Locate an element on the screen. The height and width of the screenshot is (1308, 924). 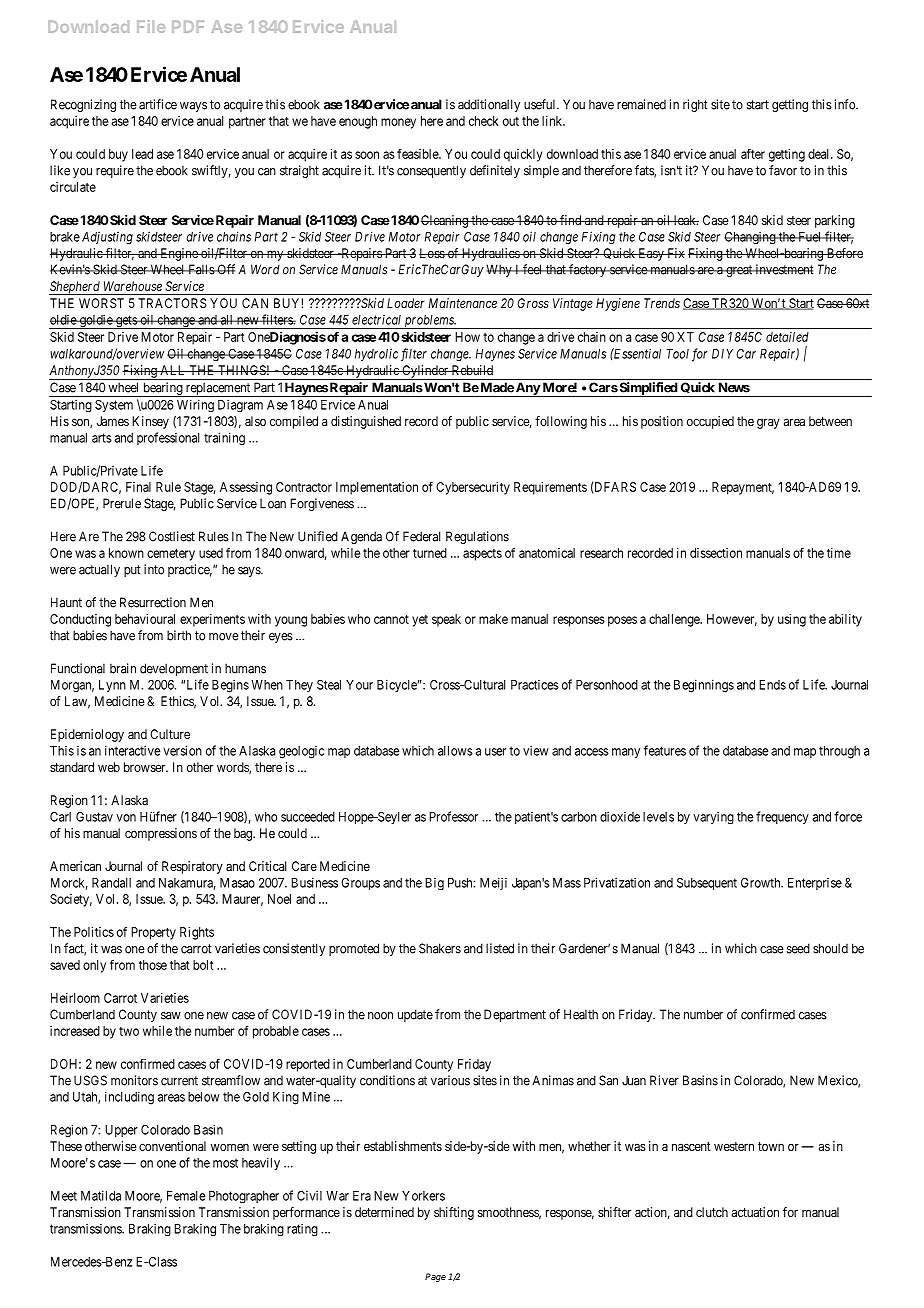
shifting is located at coordinates (454, 1213).
